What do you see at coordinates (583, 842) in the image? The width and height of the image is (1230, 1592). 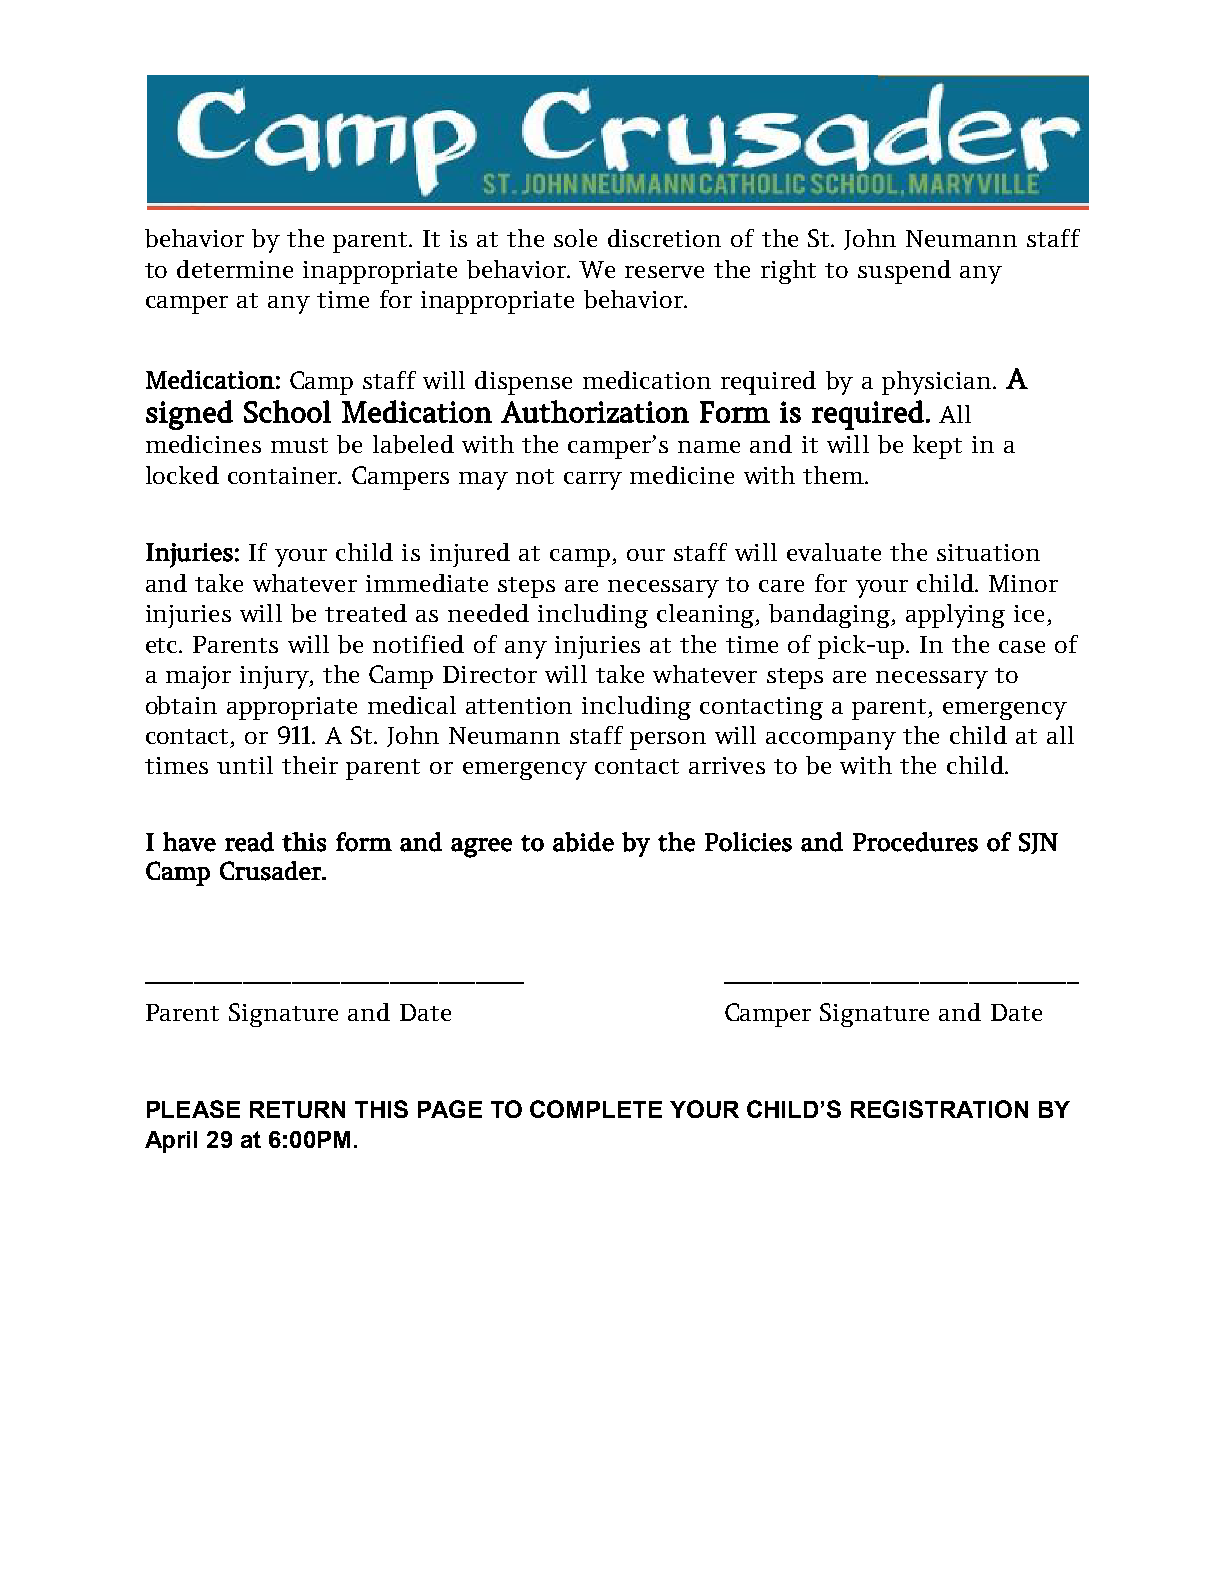 I see `abide` at bounding box center [583, 842].
